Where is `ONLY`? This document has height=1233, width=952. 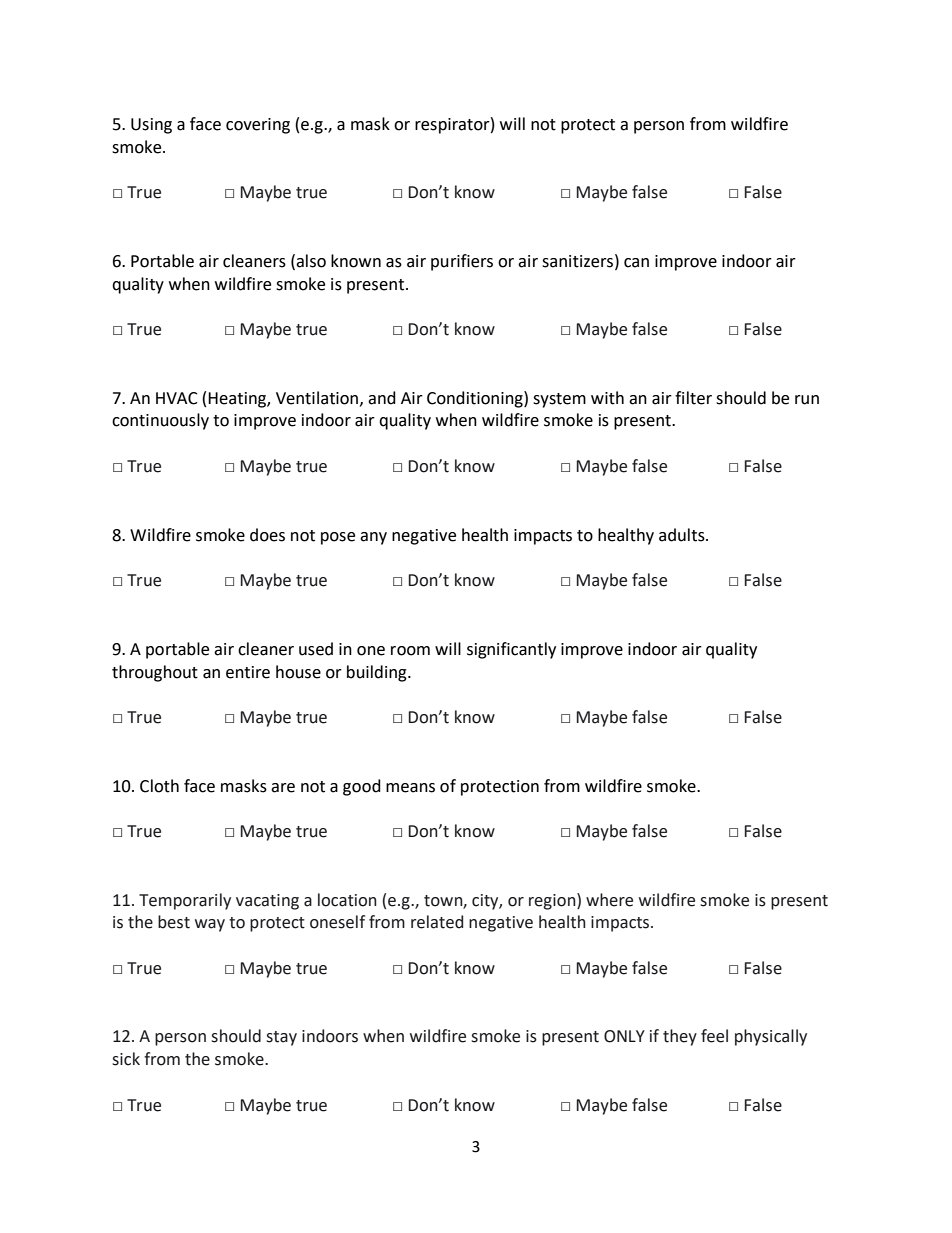 ONLY is located at coordinates (624, 1036).
